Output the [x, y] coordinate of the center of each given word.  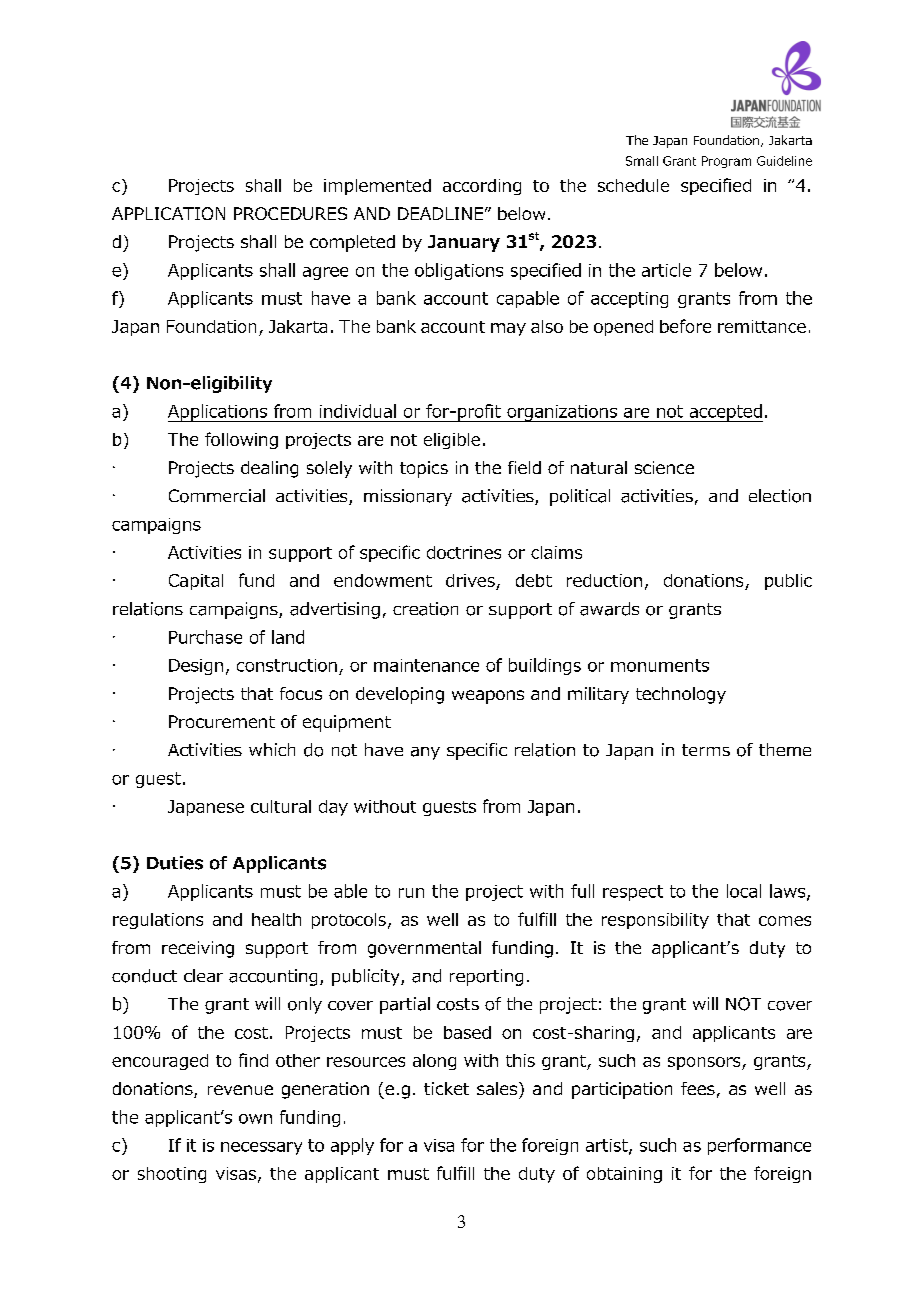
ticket [446, 1088]
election [780, 496]
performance [759, 1146]
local [744, 891]
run [411, 893]
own [255, 1119]
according [482, 187]
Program [726, 162]
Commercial [217, 496]
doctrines [464, 552]
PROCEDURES [290, 213]
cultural [281, 806]
